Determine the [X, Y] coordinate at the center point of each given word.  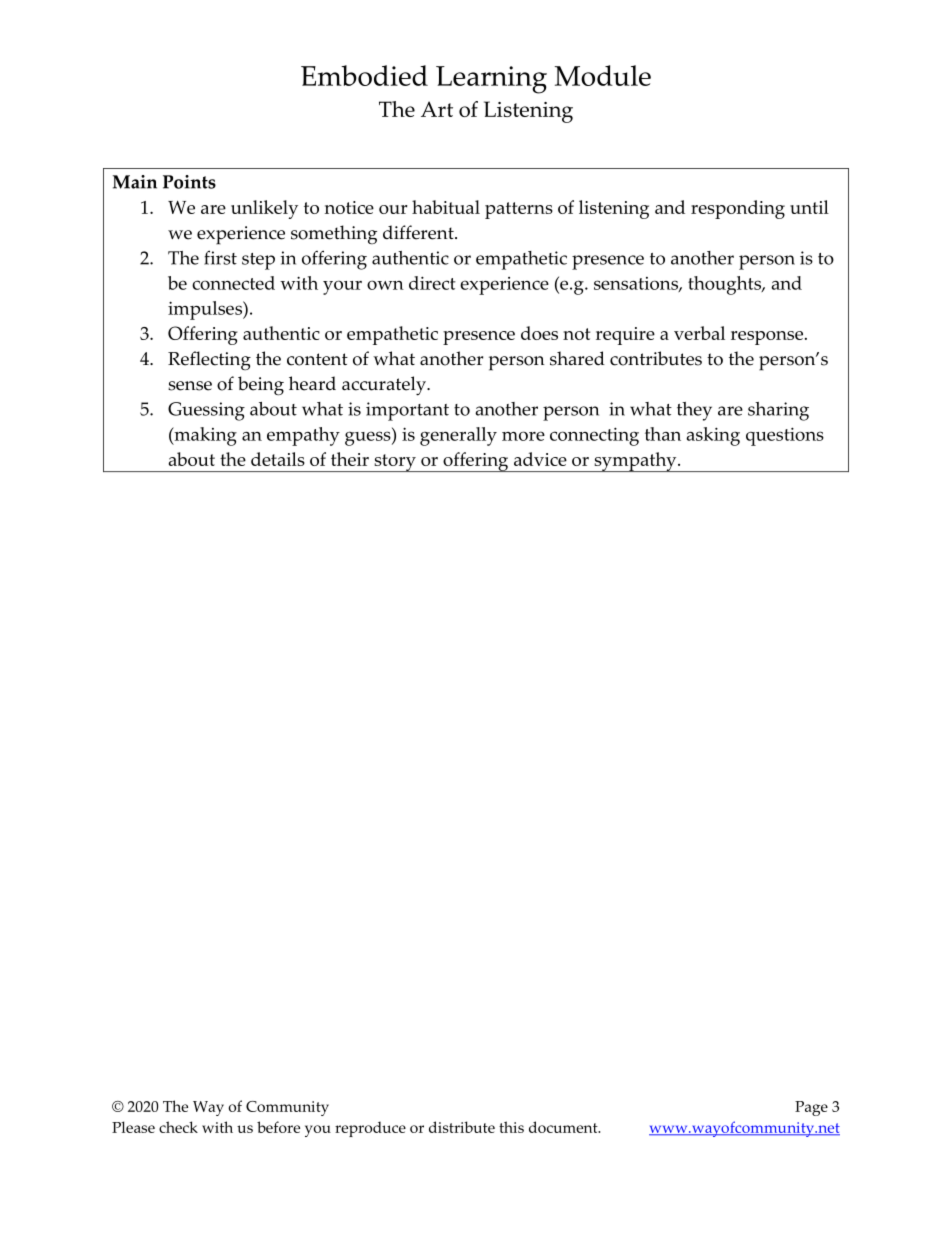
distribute [462, 1127]
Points [189, 182]
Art [437, 109]
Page [811, 1108]
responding [738, 209]
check [178, 1127]
